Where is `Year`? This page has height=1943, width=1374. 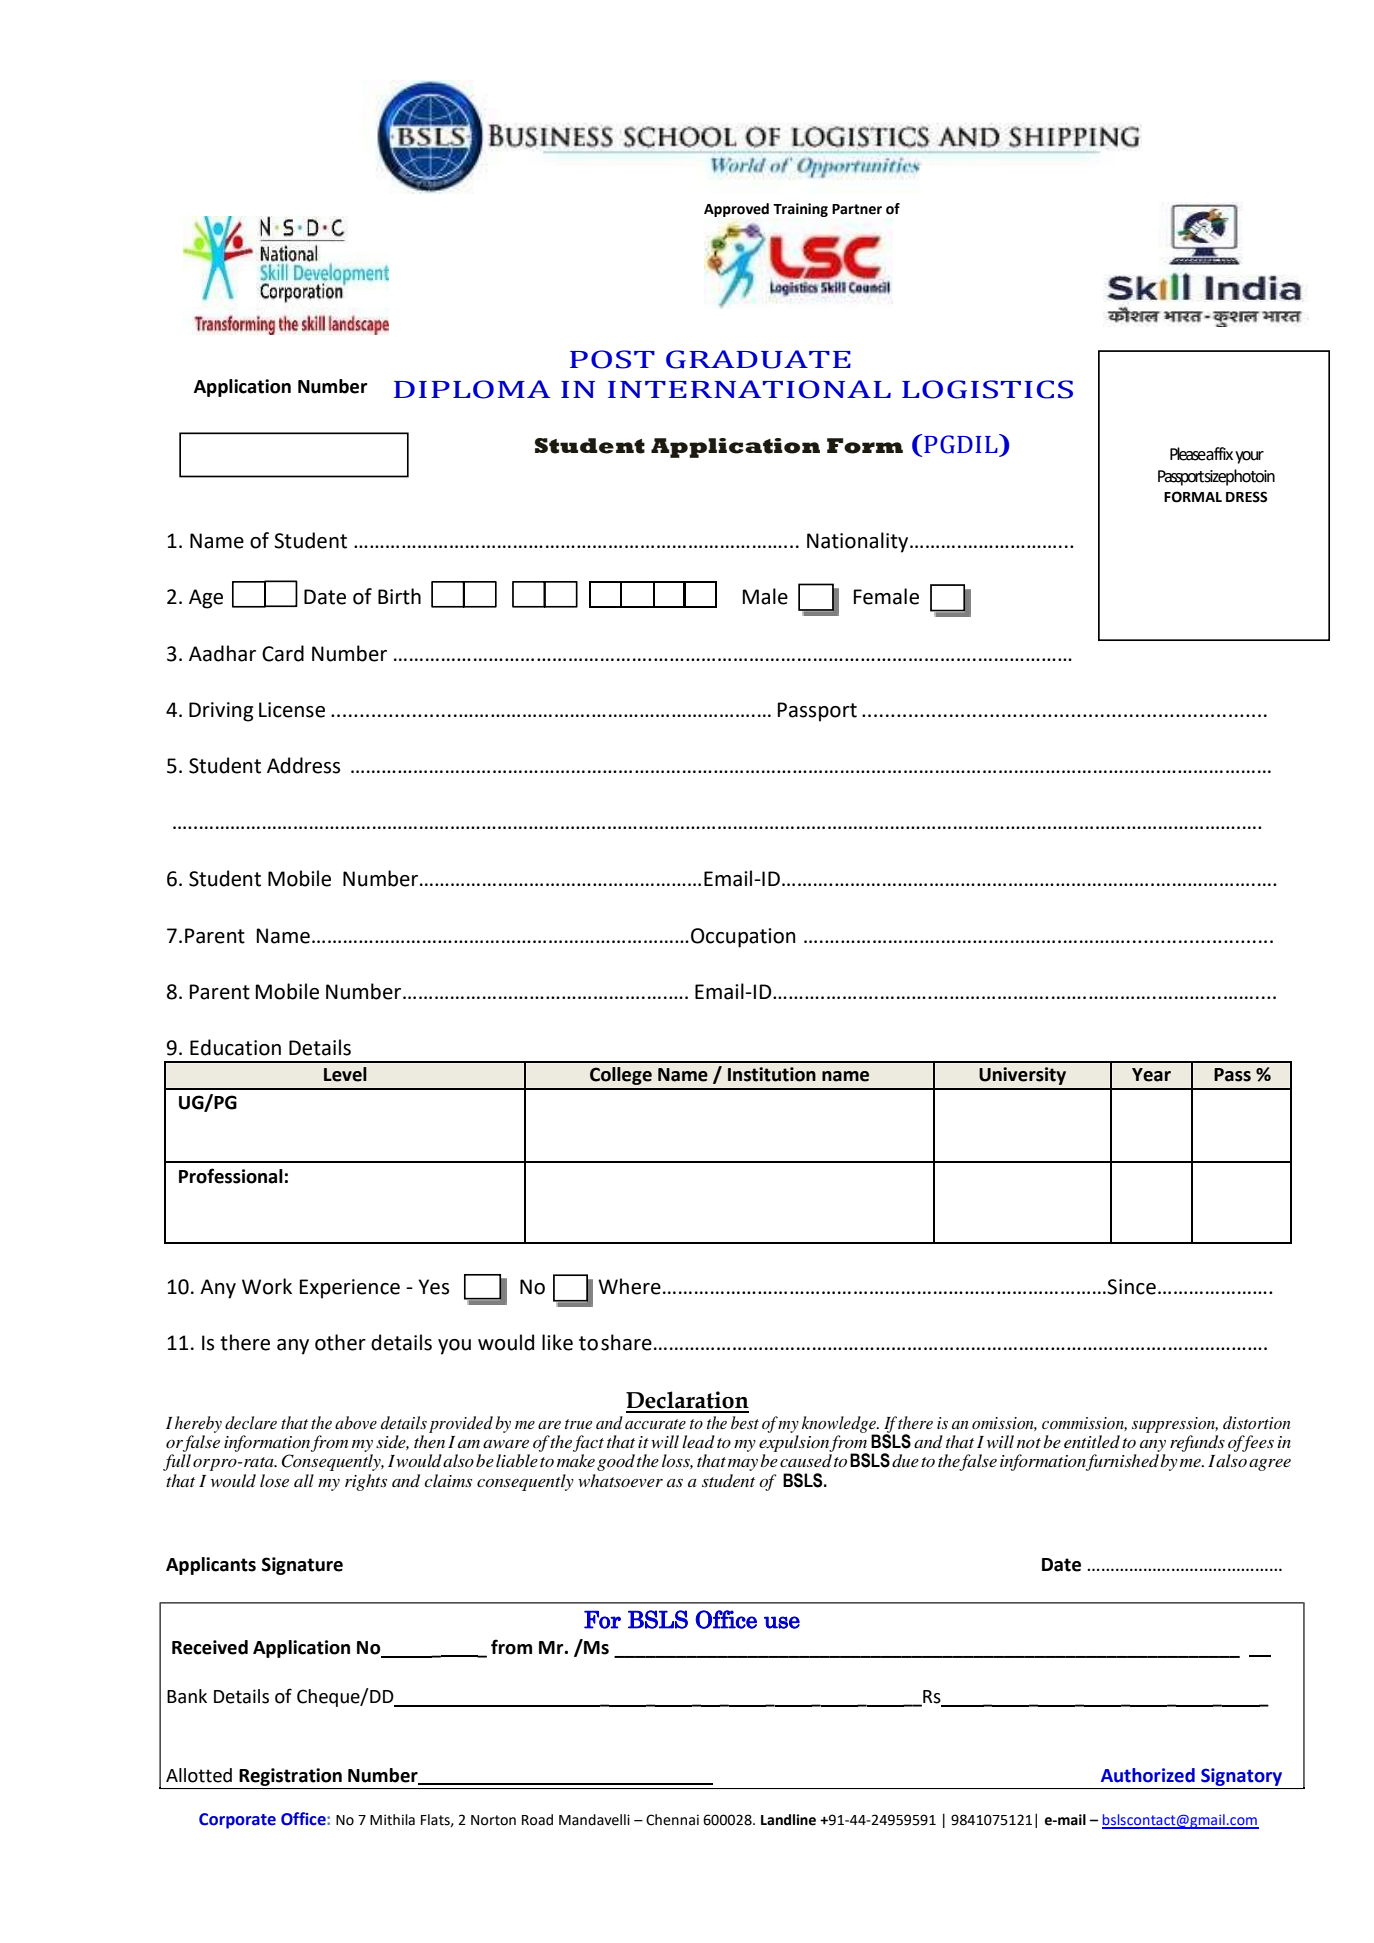 Year is located at coordinates (1151, 1075).
